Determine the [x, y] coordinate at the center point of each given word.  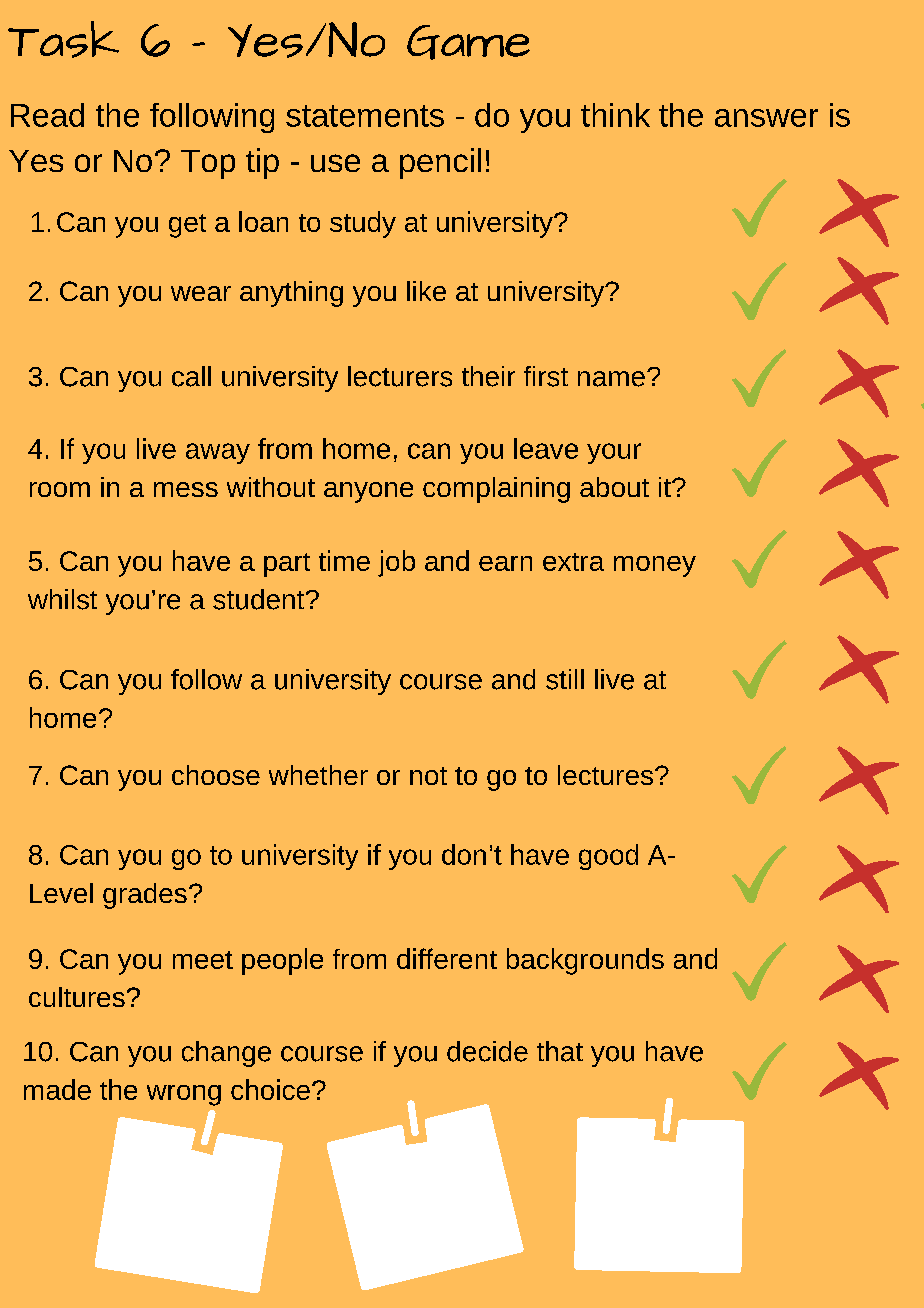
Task [63, 39]
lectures [605, 775]
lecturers [400, 376]
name [611, 379]
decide [487, 1051]
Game [468, 42]
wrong [184, 1095]
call [191, 376]
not [428, 776]
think [615, 115]
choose [216, 775]
